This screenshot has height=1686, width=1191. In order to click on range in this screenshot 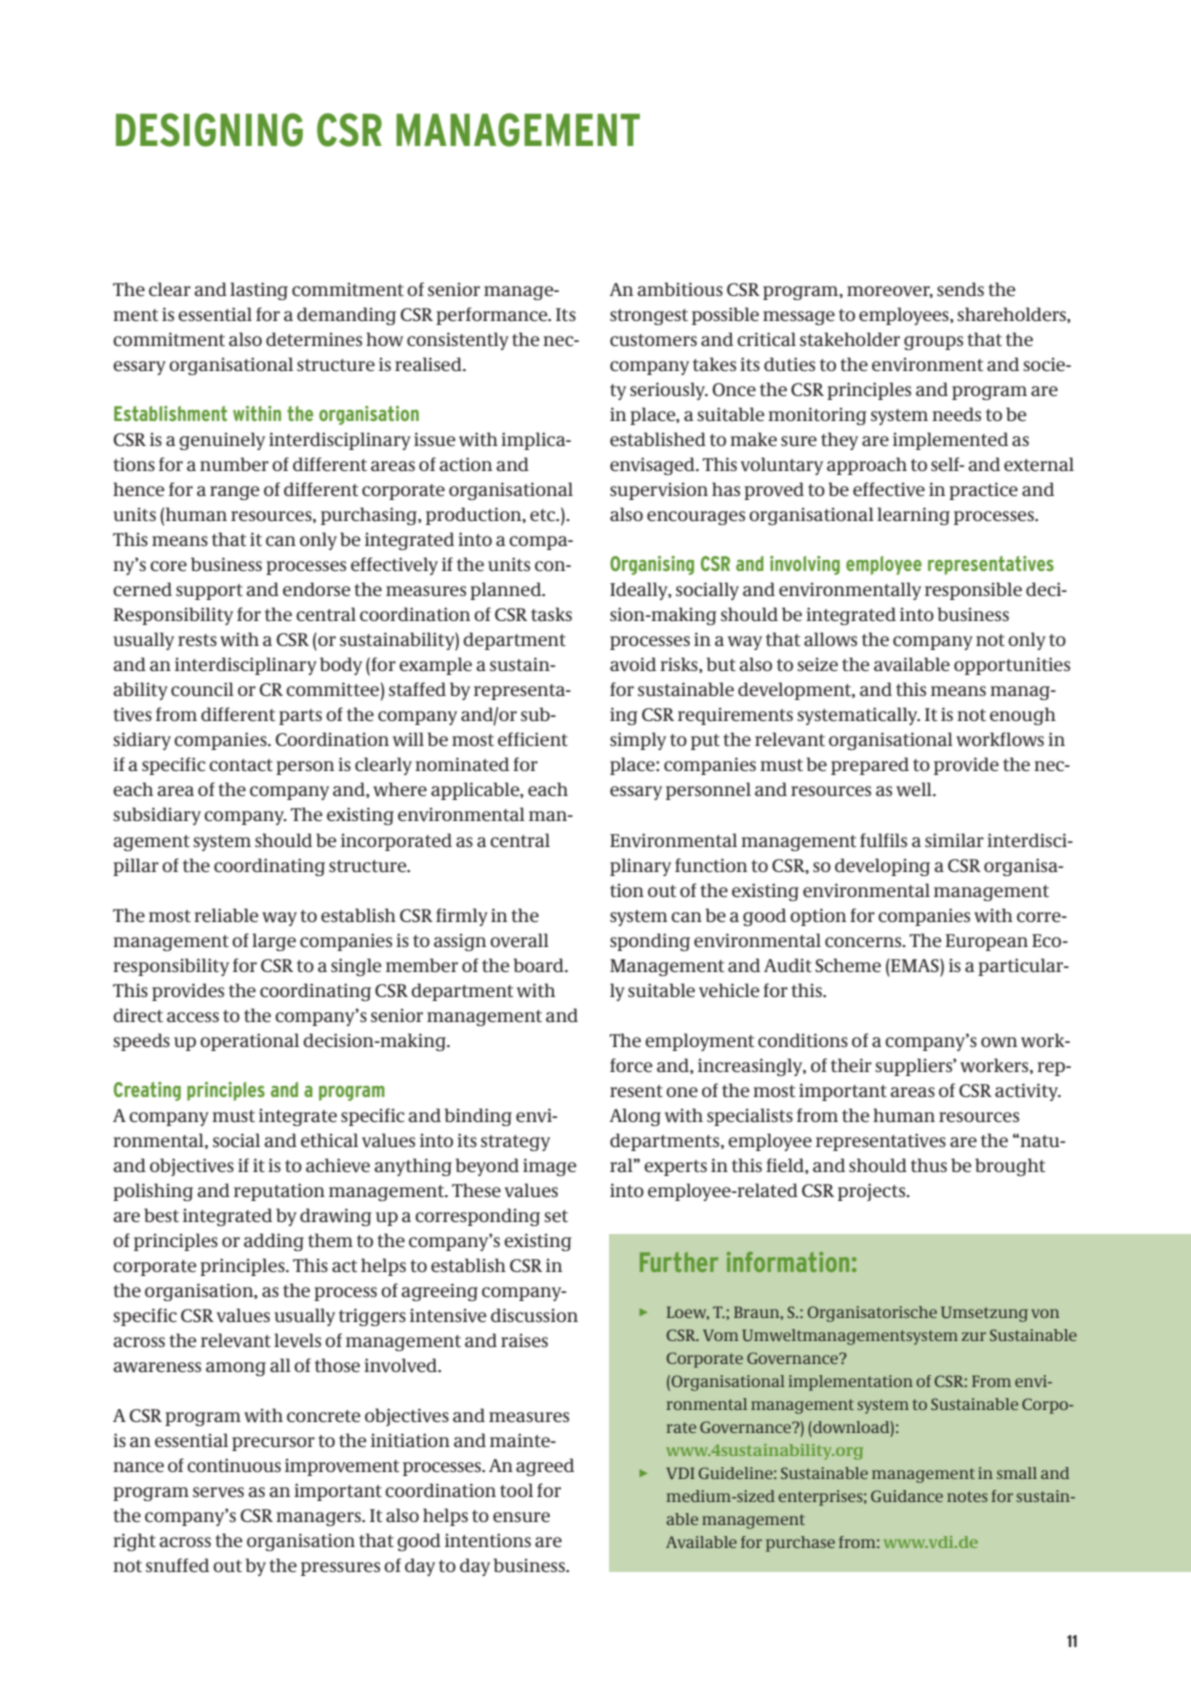, I will do `click(235, 493)`.
